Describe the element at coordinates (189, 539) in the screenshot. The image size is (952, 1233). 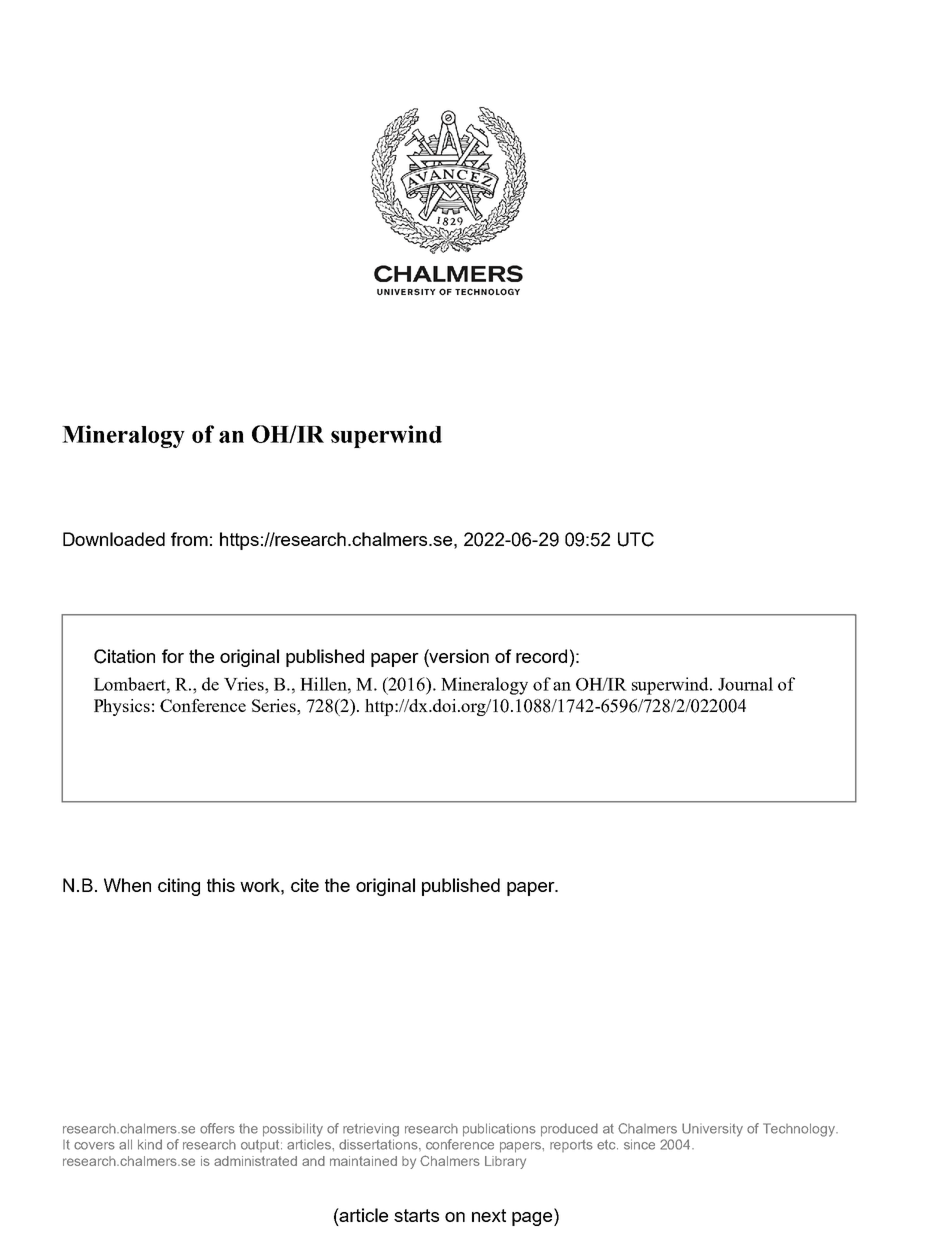
I see `from` at that location.
